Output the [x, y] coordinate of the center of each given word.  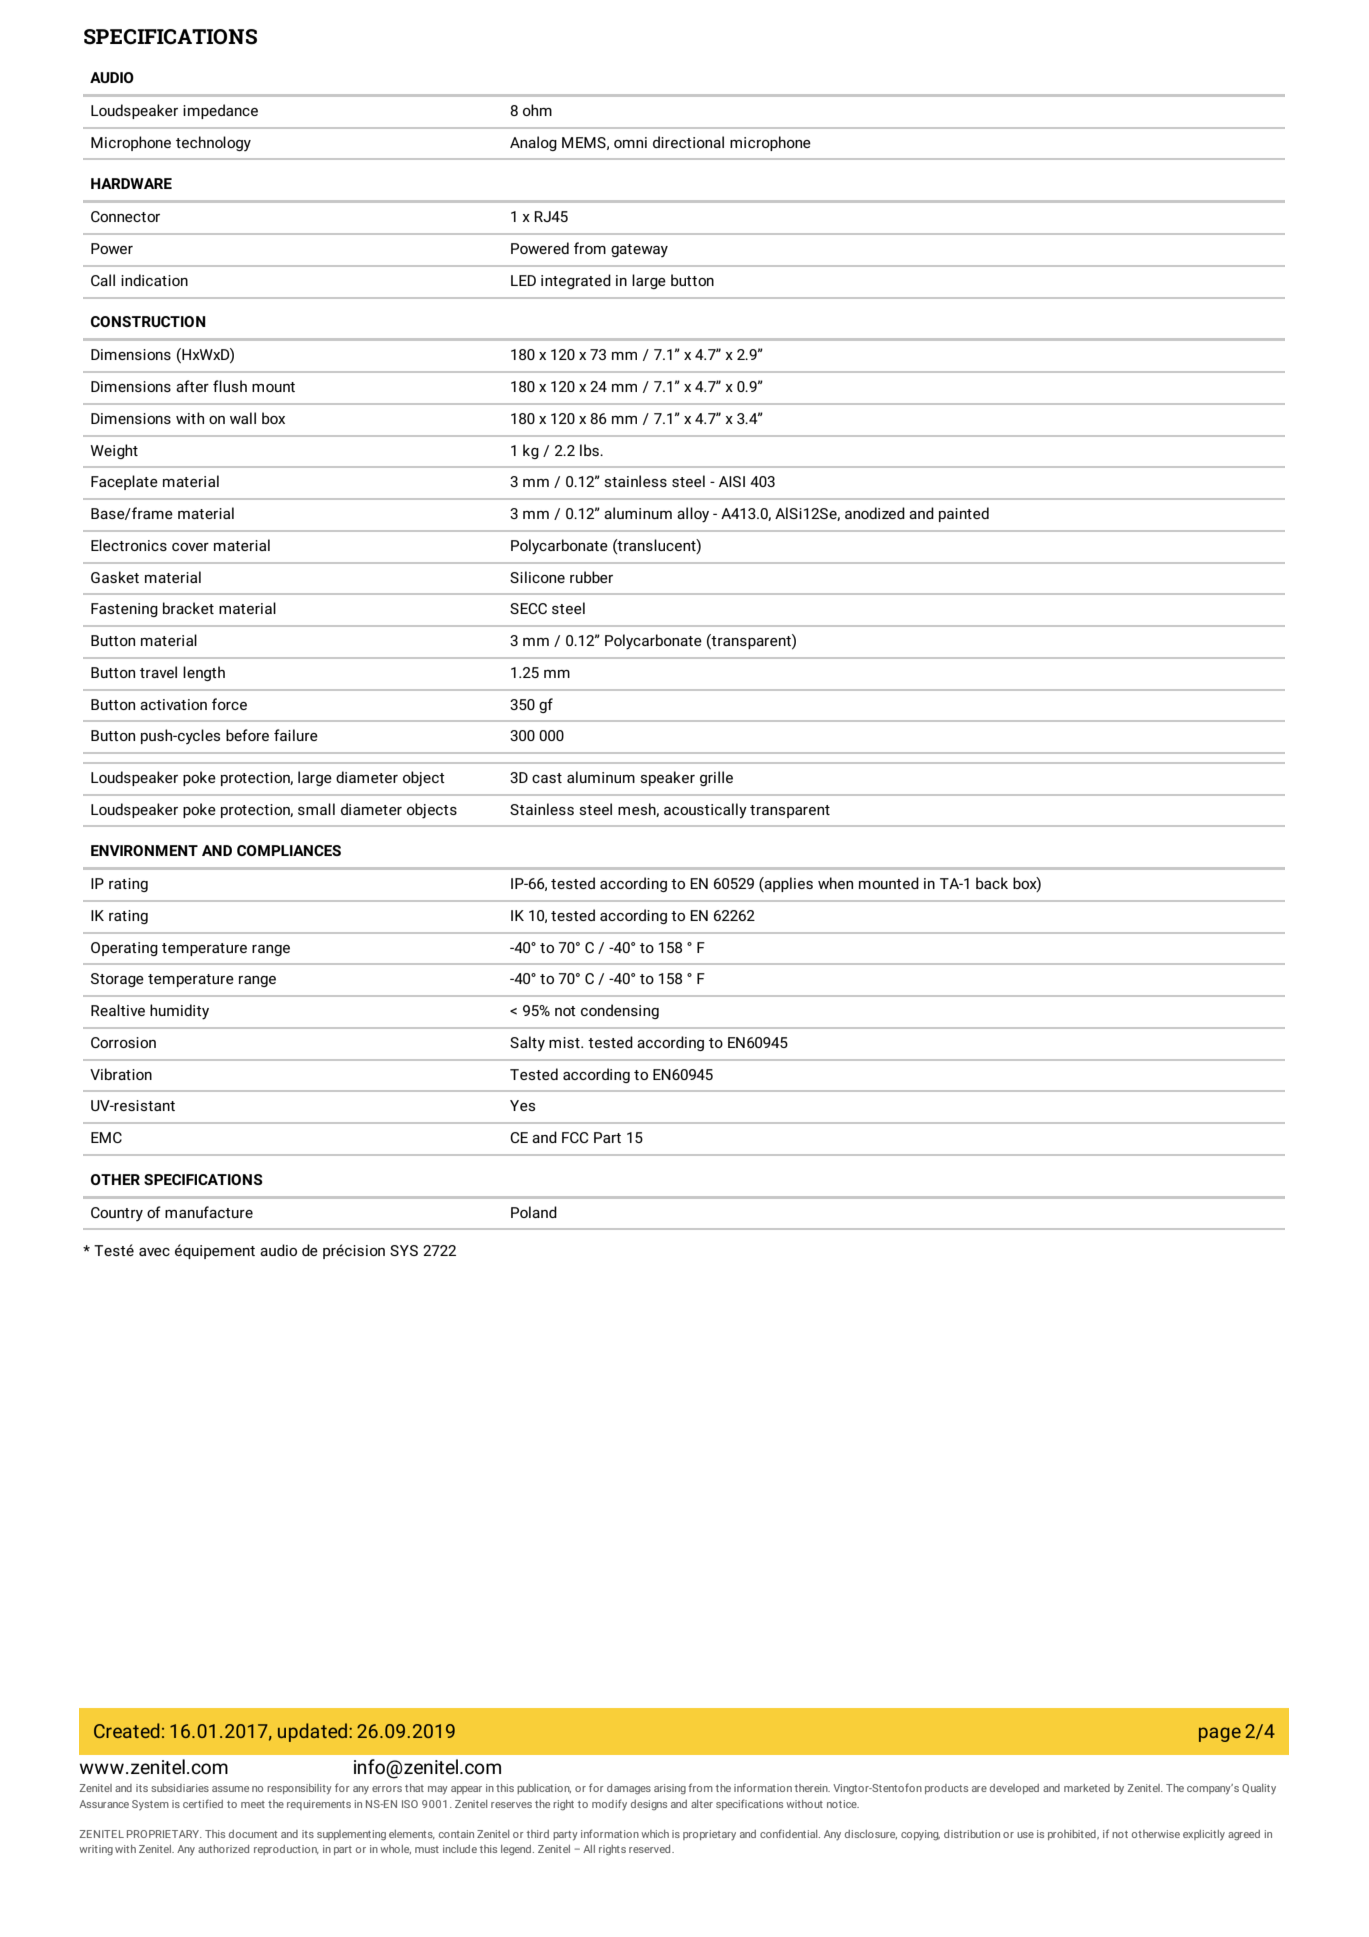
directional [688, 142]
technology [213, 143]
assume [230, 1789]
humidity [179, 1012]
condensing [620, 1011]
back [992, 883]
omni [630, 142]
